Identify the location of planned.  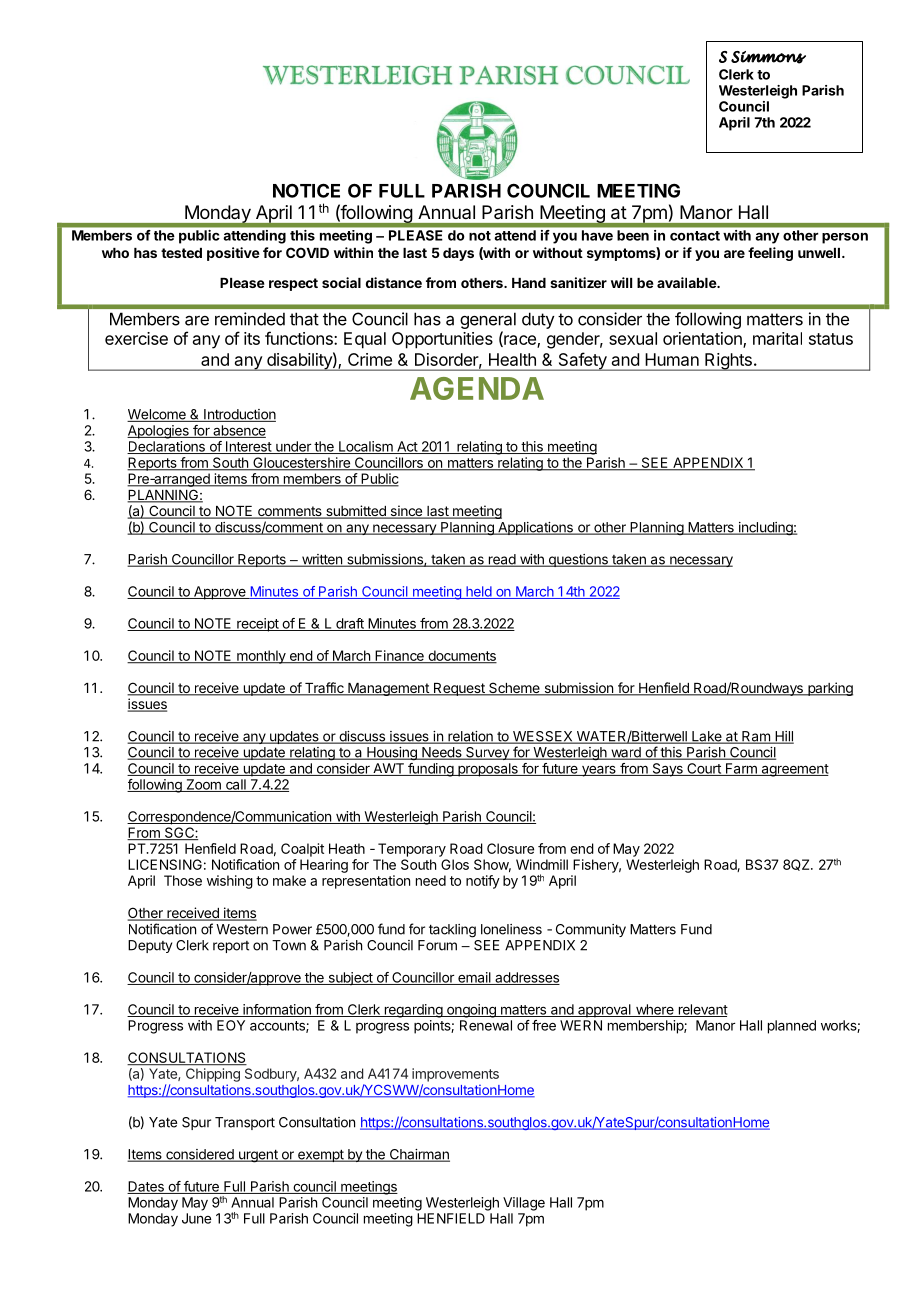
(792, 1027).
